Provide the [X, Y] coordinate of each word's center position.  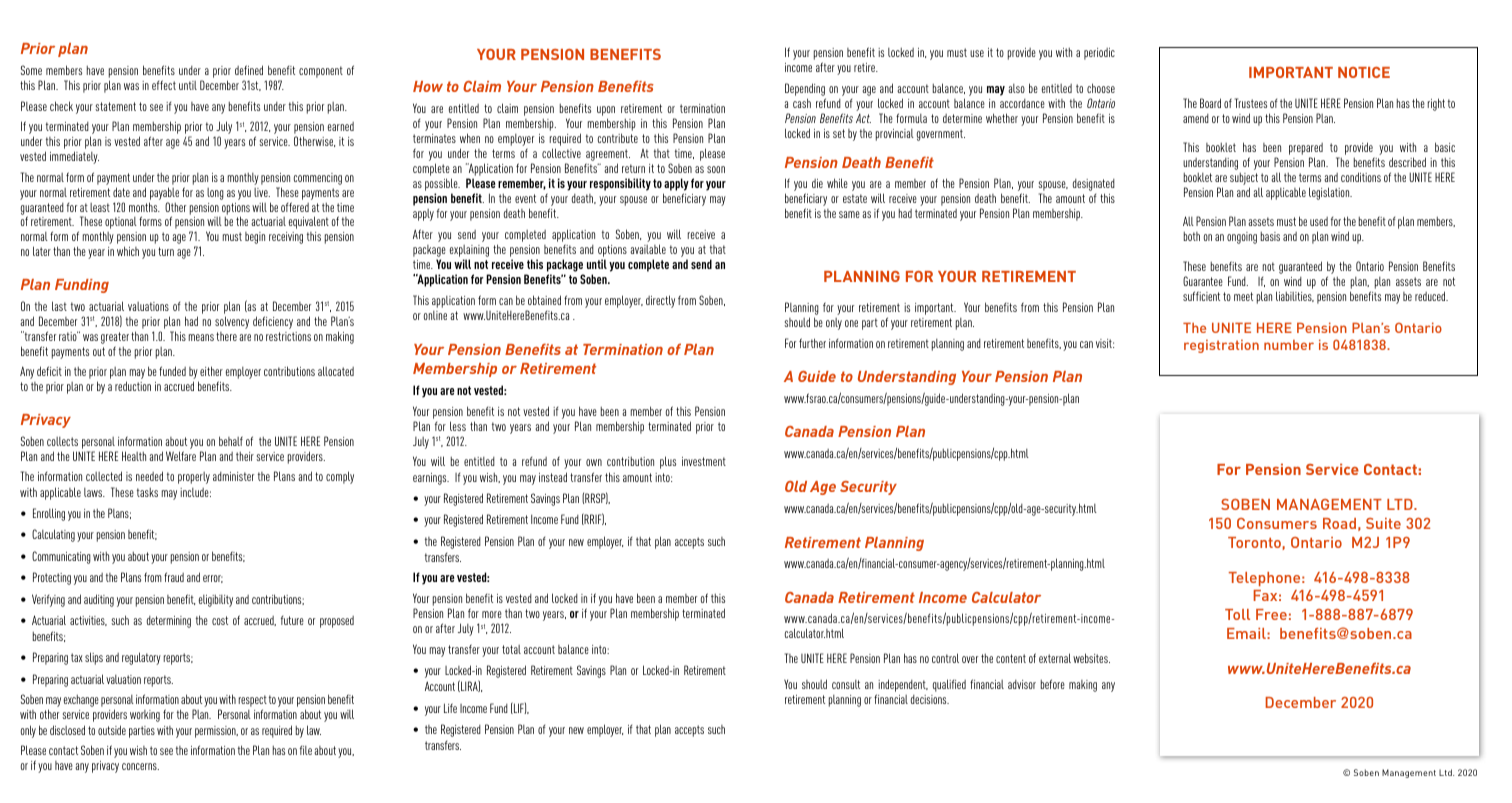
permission [216, 732]
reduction [133, 386]
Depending [805, 91]
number [1289, 345]
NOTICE [1364, 72]
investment [704, 461]
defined [249, 70]
